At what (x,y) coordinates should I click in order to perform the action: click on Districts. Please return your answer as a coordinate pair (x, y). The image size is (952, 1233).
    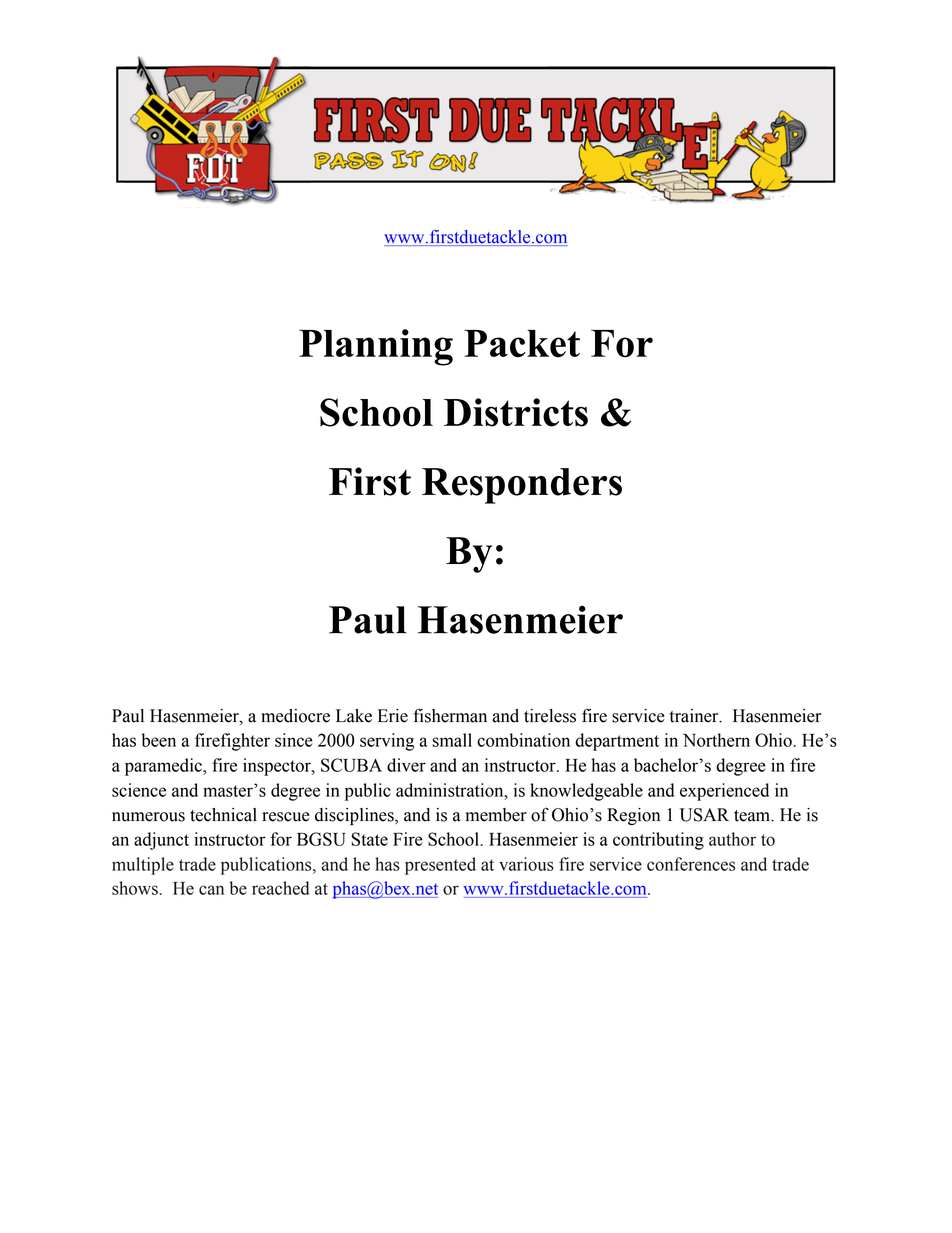
    Looking at the image, I should click on (516, 412).
